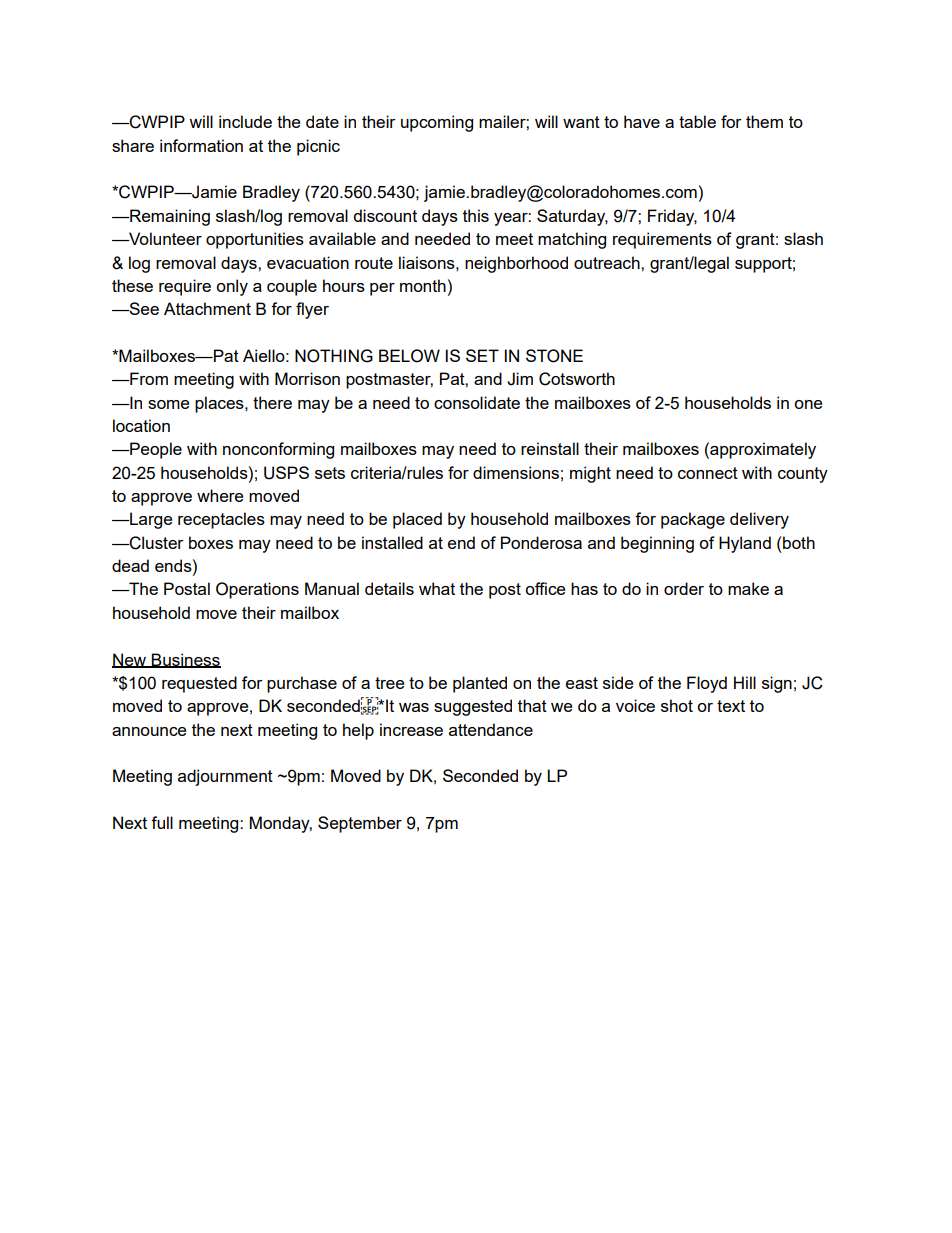 The height and width of the screenshot is (1233, 952). What do you see at coordinates (232, 287) in the screenshot?
I see `only` at bounding box center [232, 287].
